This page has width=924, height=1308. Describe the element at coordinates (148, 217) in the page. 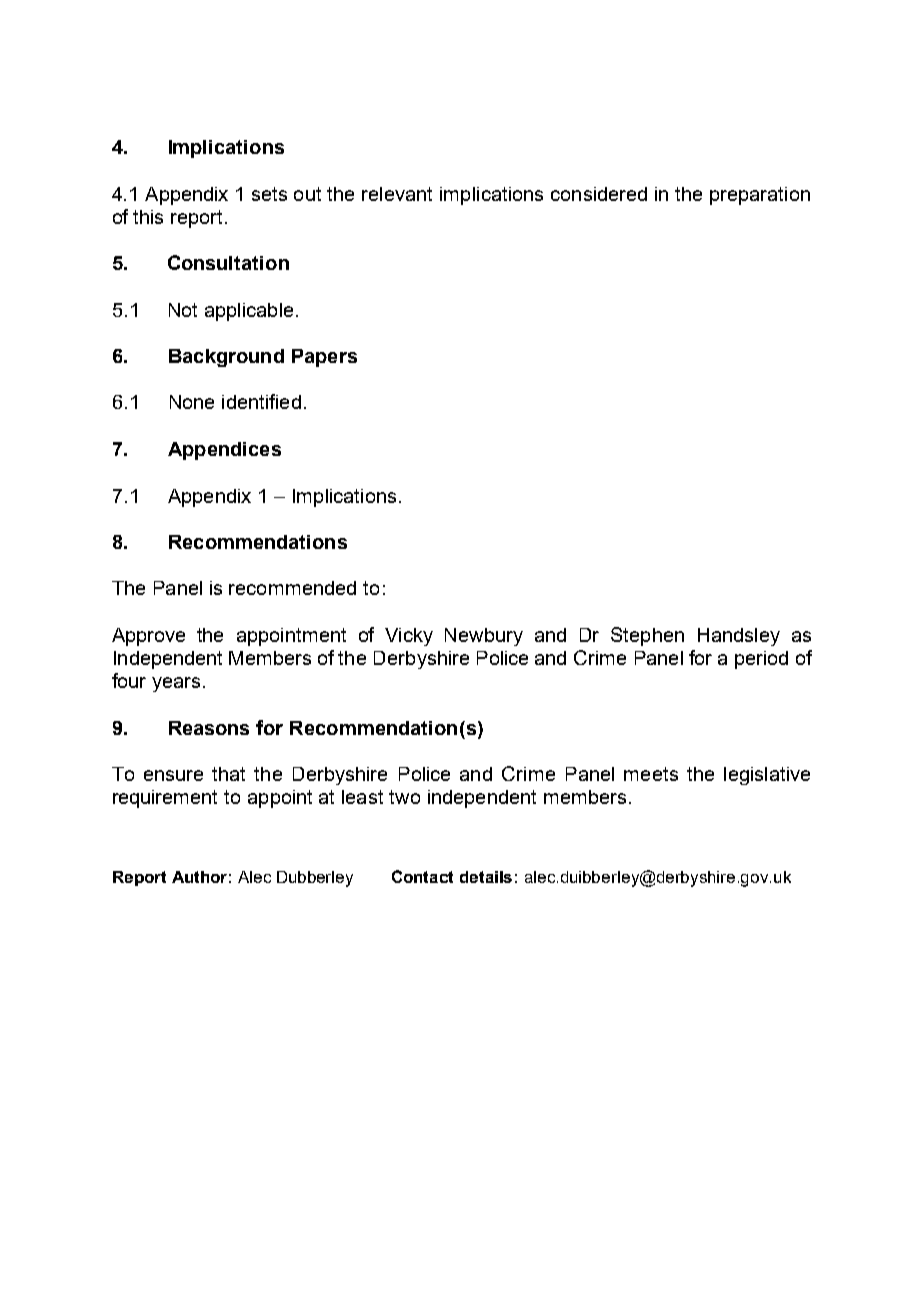

I see `this` at that location.
